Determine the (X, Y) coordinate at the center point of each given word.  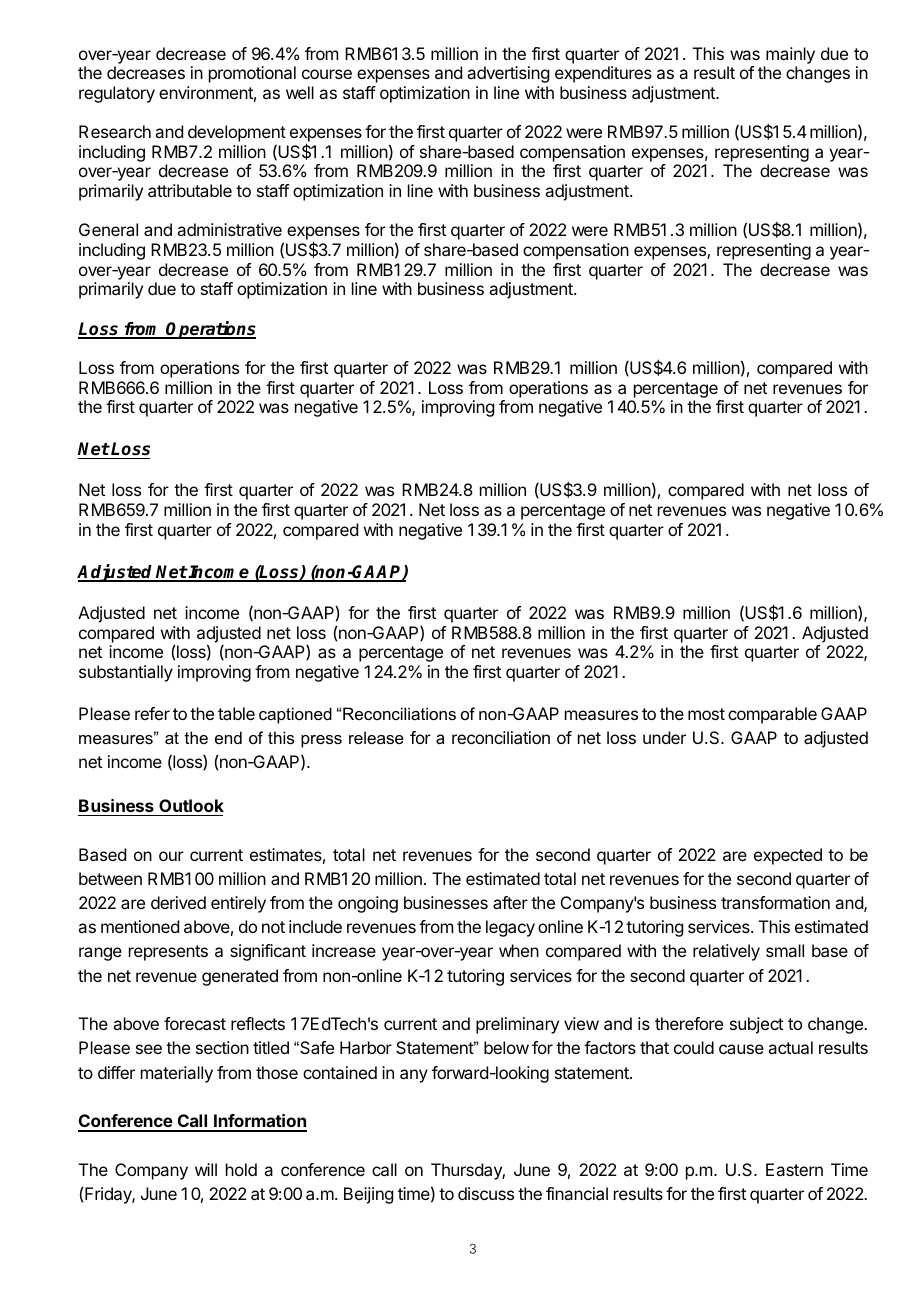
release (376, 737)
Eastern (794, 1169)
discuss (486, 1193)
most (706, 714)
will (206, 1169)
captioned (295, 715)
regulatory (117, 94)
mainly (790, 55)
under (664, 737)
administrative (229, 229)
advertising (508, 74)
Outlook (190, 807)
